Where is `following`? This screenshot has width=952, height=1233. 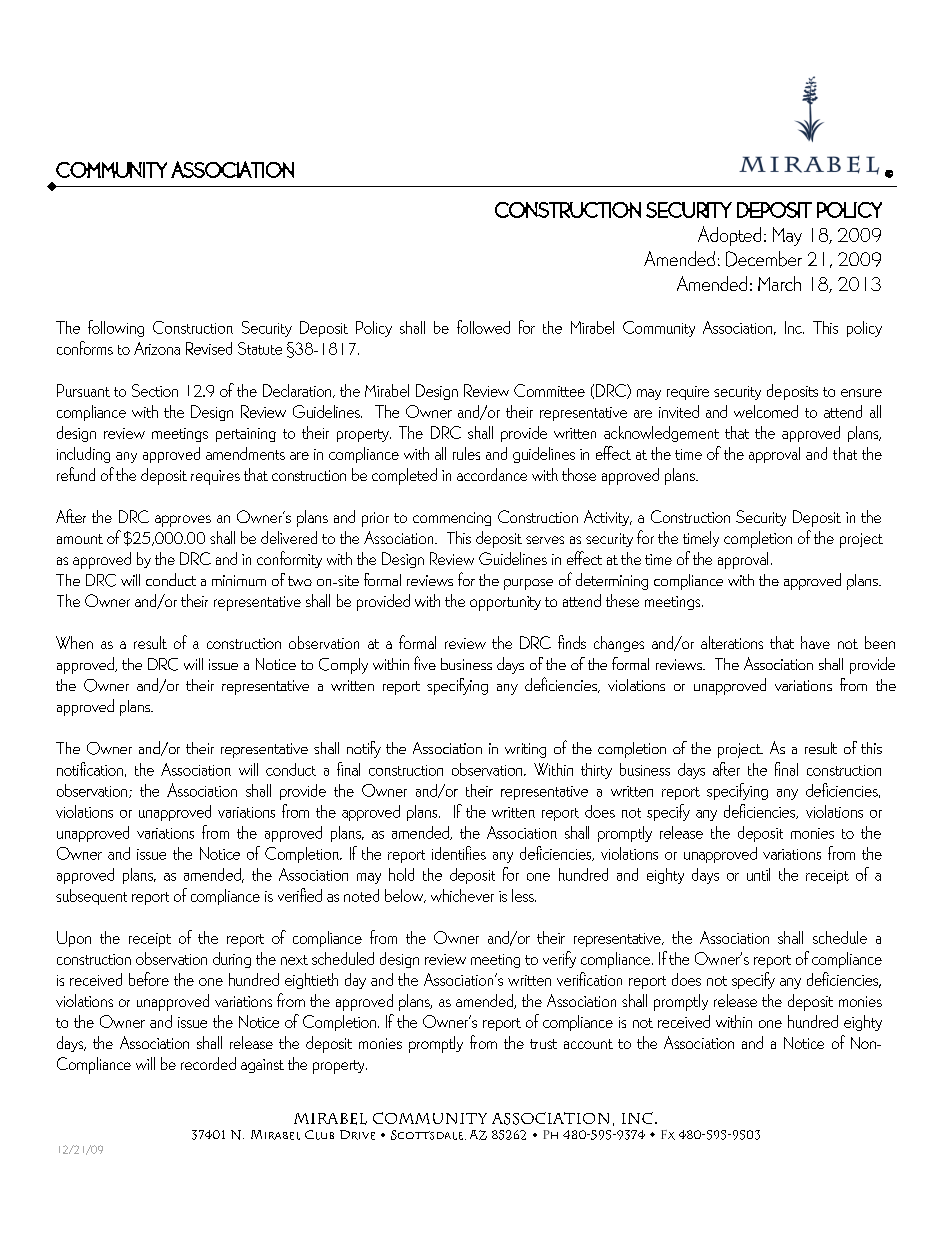 following is located at coordinates (116, 328).
